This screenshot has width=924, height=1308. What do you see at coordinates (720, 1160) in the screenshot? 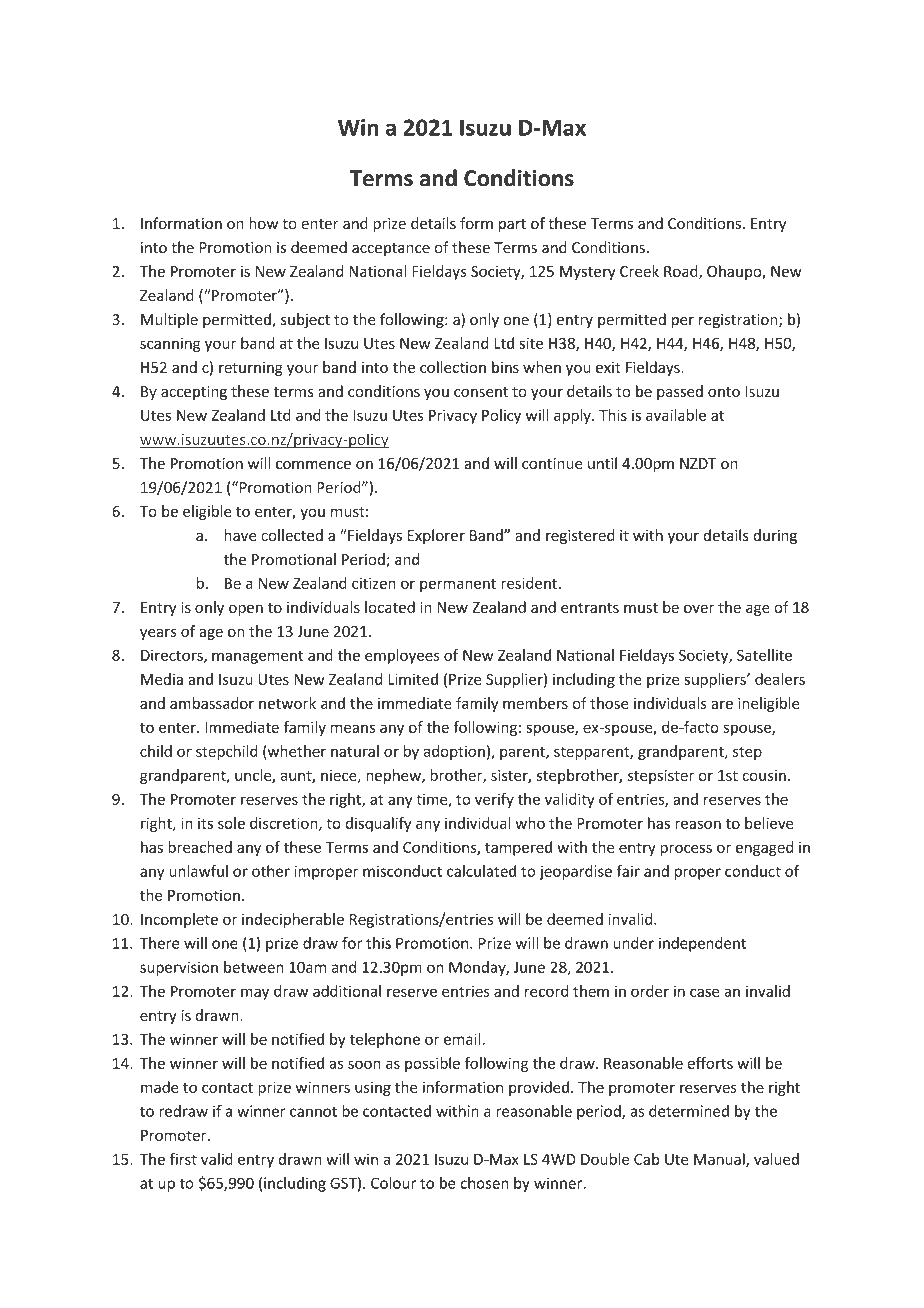
I see `Manual` at bounding box center [720, 1160].
